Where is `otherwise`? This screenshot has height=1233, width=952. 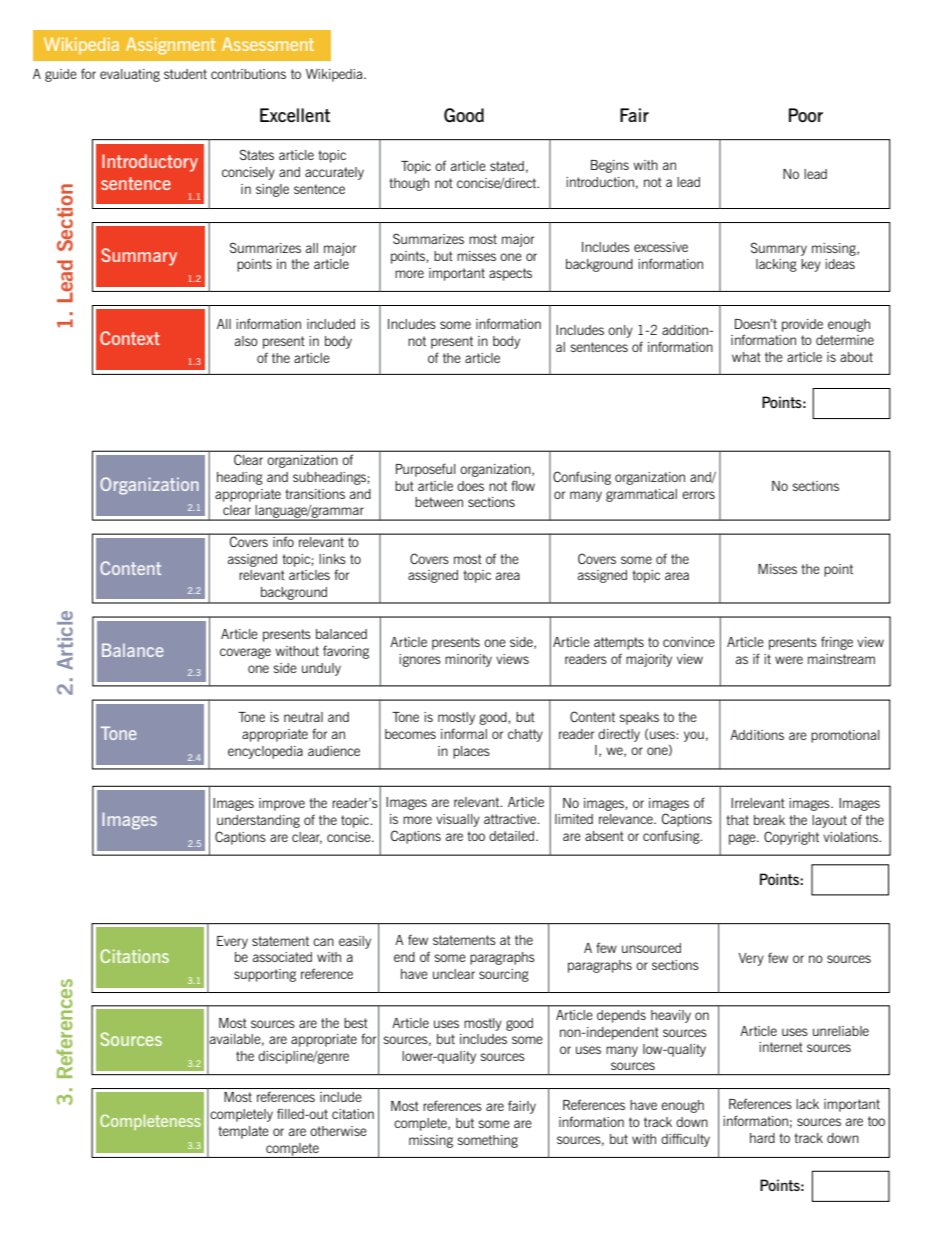
otherwise is located at coordinates (338, 1131).
